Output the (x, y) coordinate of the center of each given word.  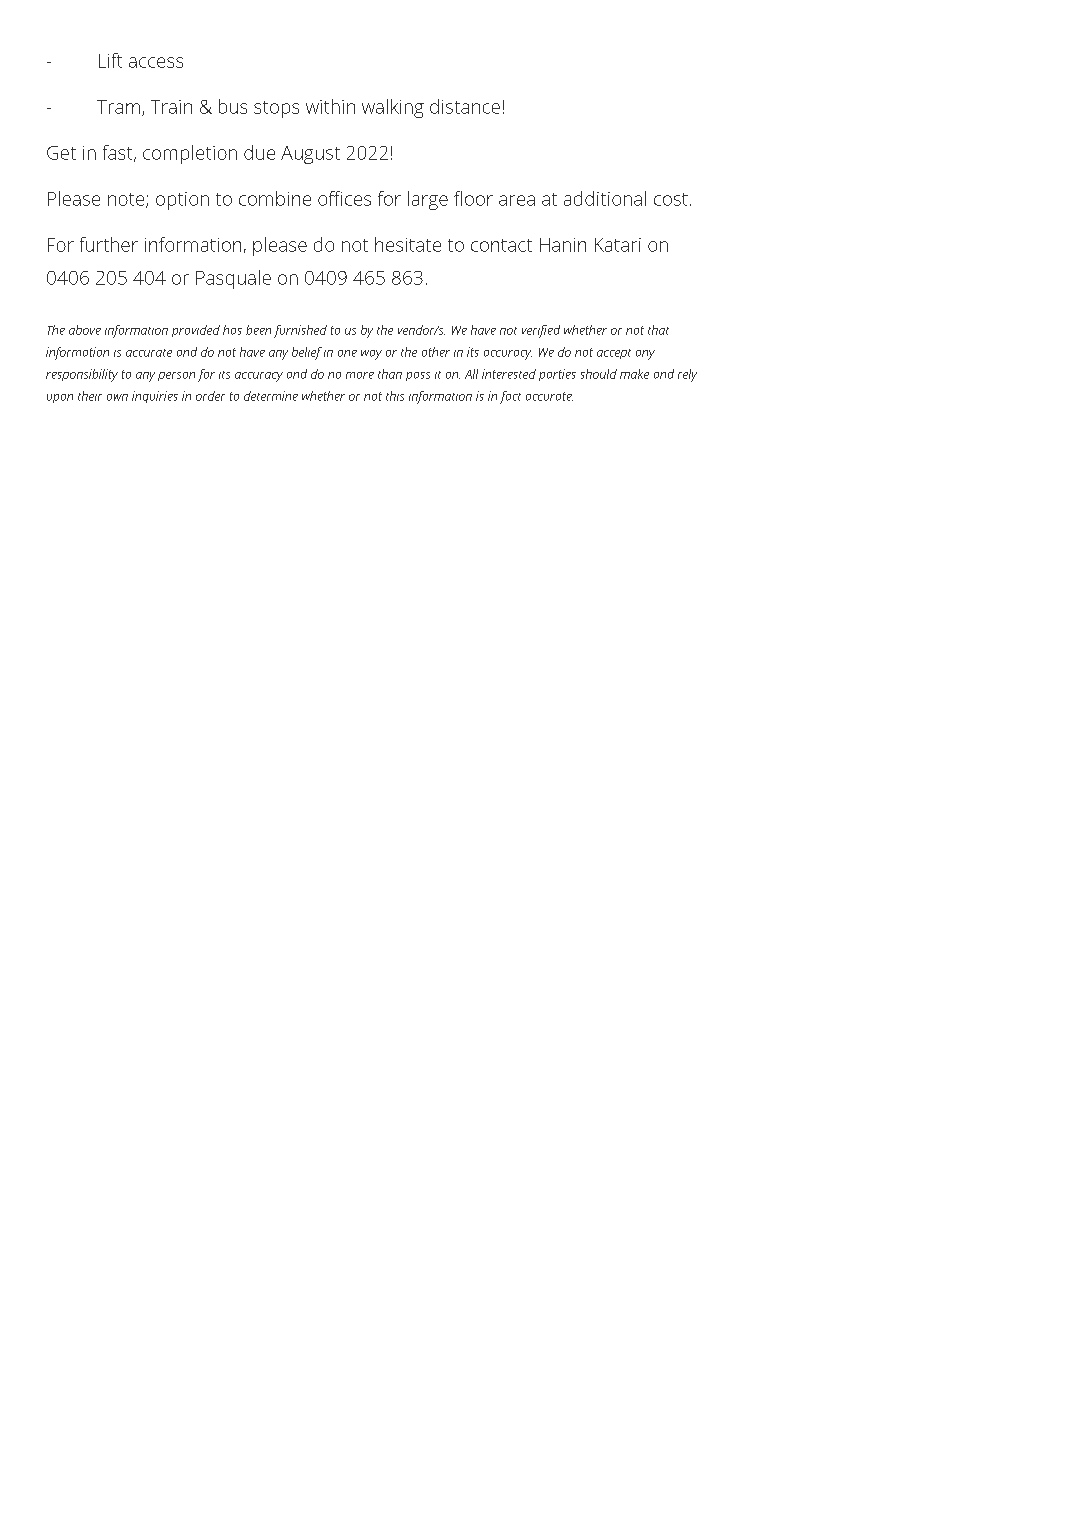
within (330, 106)
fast (119, 153)
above (85, 330)
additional (605, 198)
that (658, 330)
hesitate (408, 244)
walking (393, 108)
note (127, 200)
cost (671, 199)
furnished (300, 331)
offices (344, 198)
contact (501, 245)
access (156, 62)
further (109, 244)
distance (465, 106)
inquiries (155, 397)
